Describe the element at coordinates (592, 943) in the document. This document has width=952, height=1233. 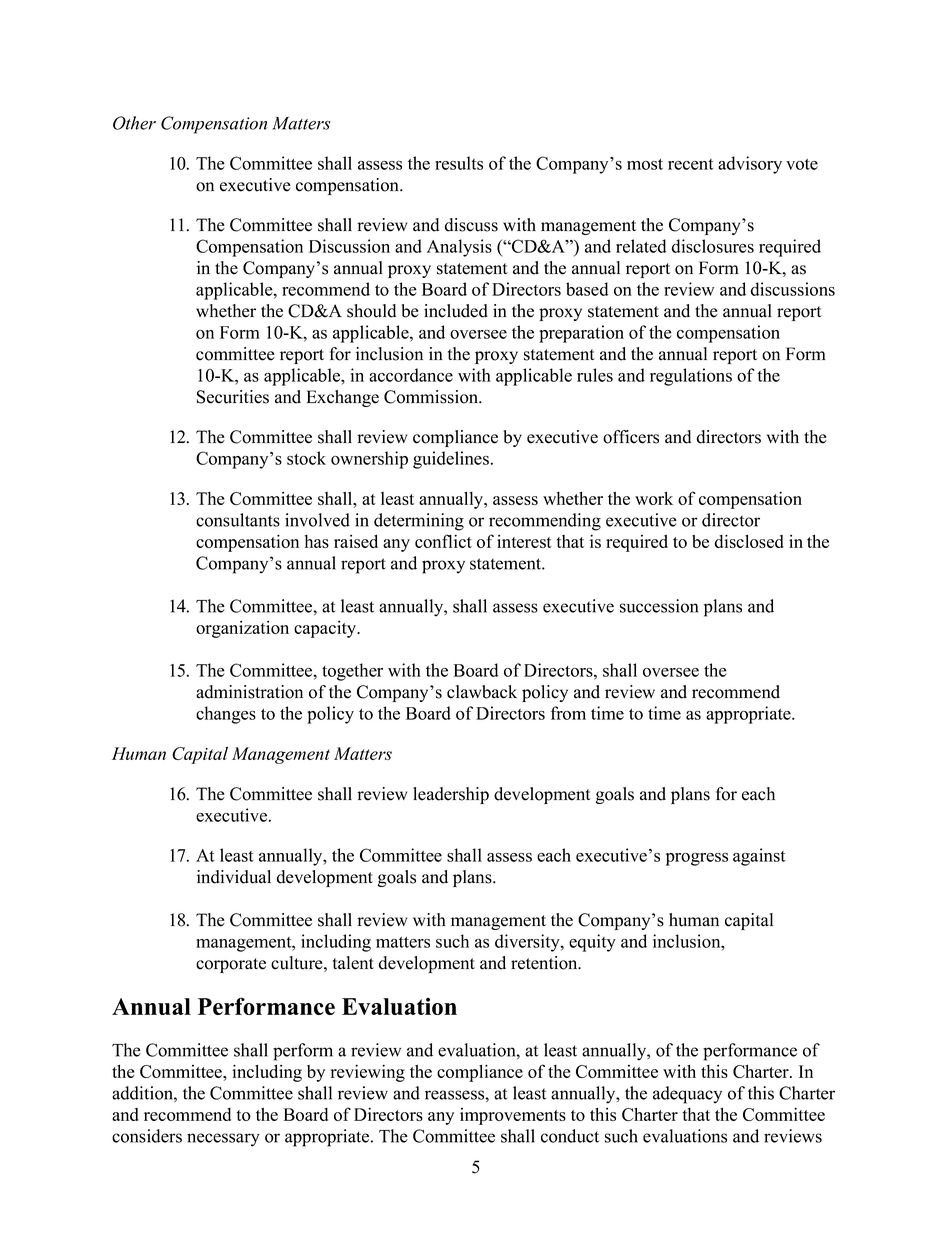
I see `equity` at that location.
